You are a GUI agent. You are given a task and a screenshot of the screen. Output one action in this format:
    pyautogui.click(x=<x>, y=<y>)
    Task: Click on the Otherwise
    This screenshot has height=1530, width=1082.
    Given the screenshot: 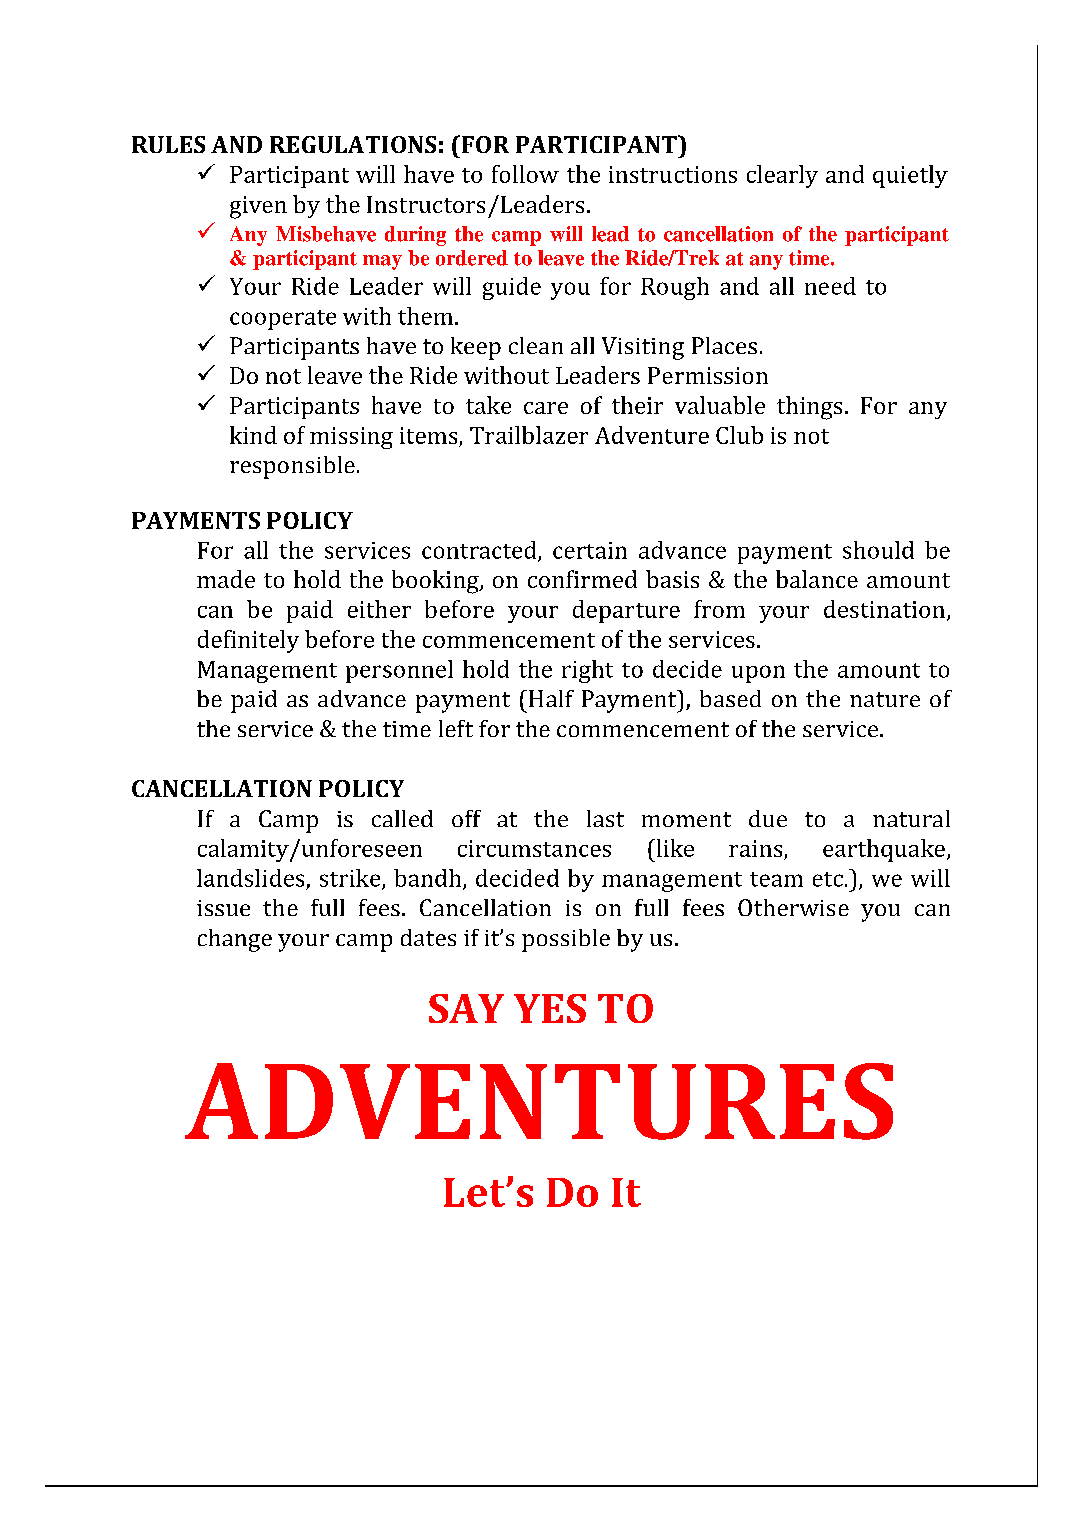 What is the action you would take?
    pyautogui.click(x=793, y=907)
